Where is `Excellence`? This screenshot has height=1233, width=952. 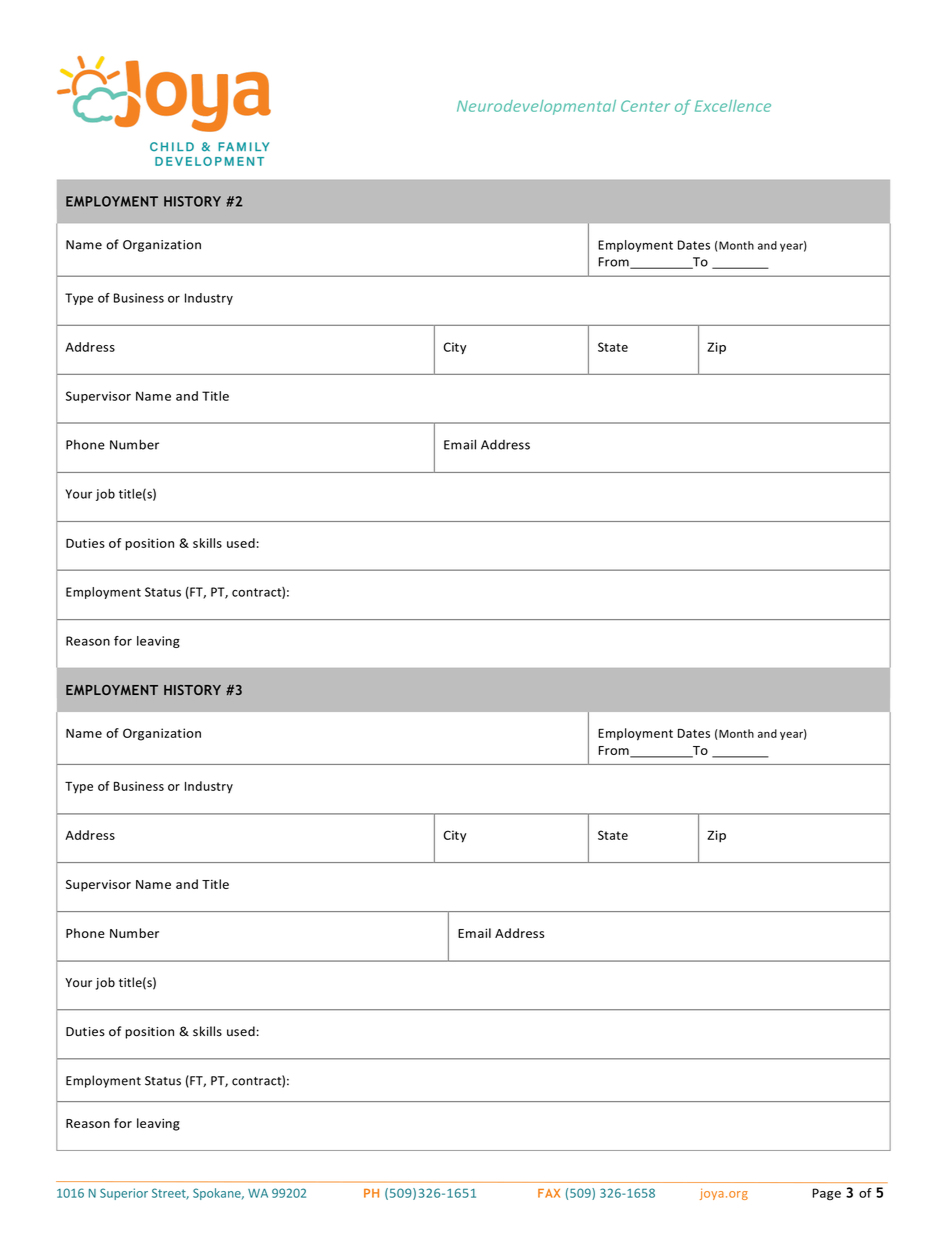 Excellence is located at coordinates (733, 106).
